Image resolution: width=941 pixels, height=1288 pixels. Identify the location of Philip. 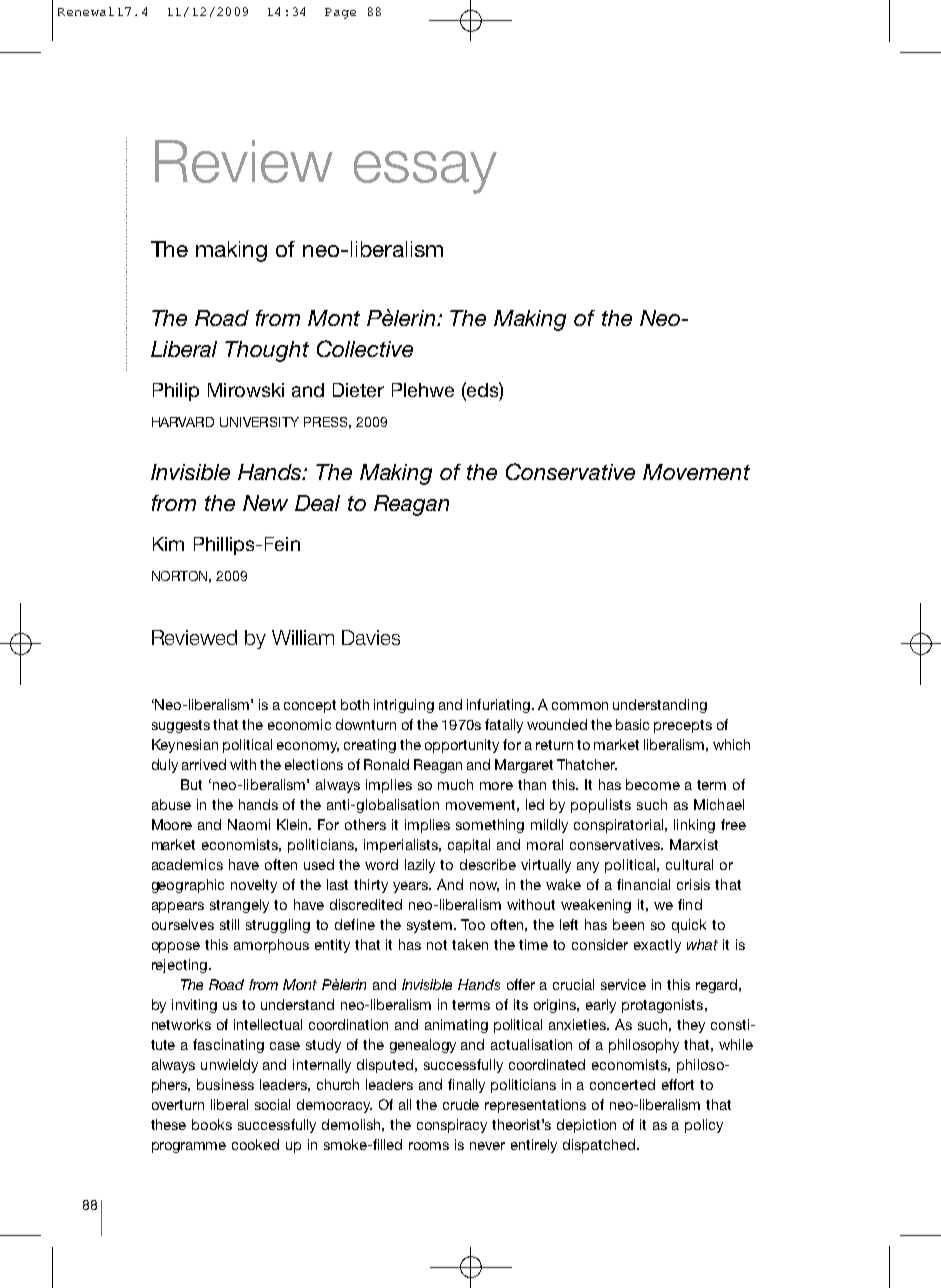
(176, 392).
